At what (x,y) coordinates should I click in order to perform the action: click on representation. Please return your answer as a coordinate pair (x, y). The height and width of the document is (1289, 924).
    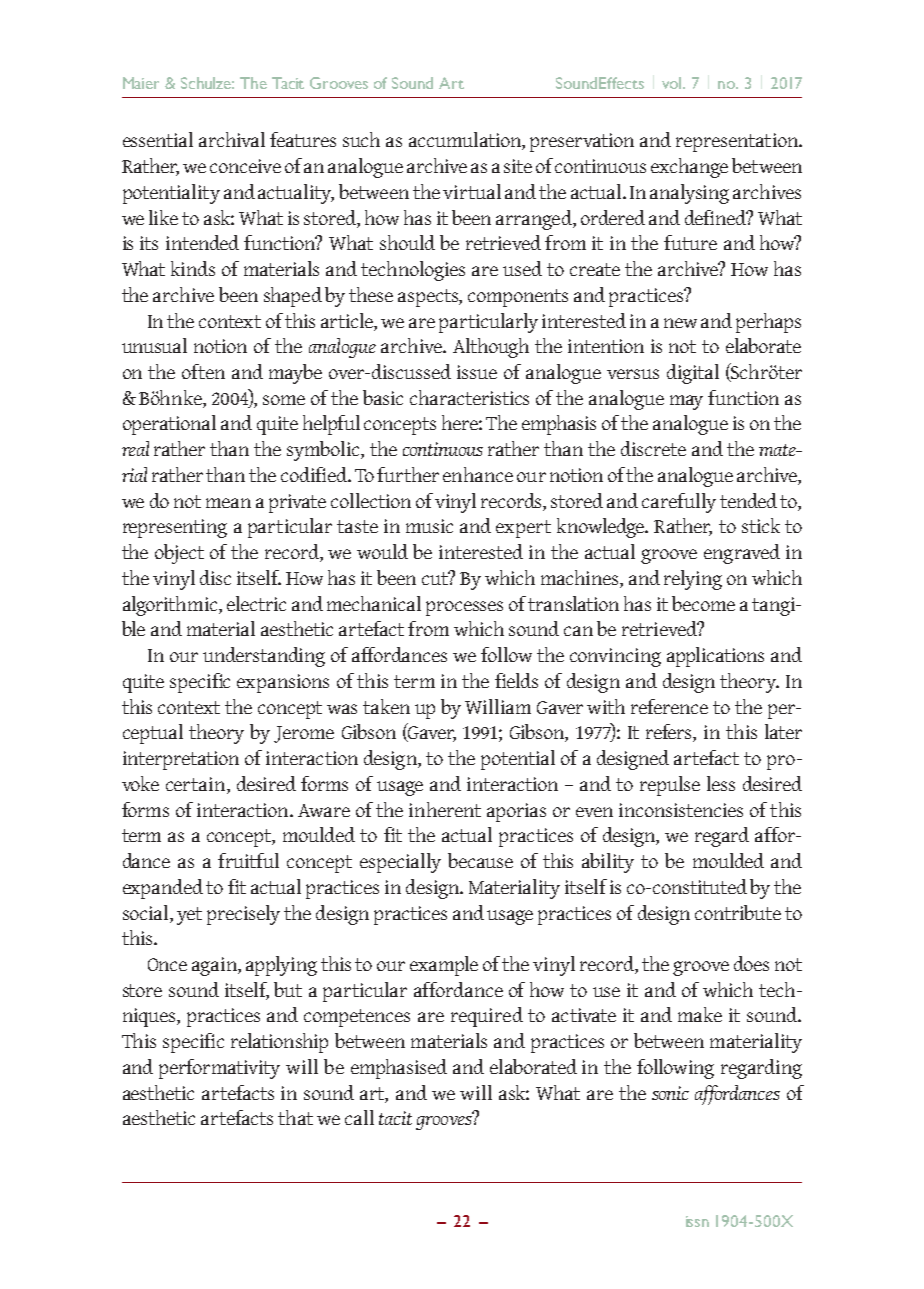
    Looking at the image, I should click on (738, 142).
